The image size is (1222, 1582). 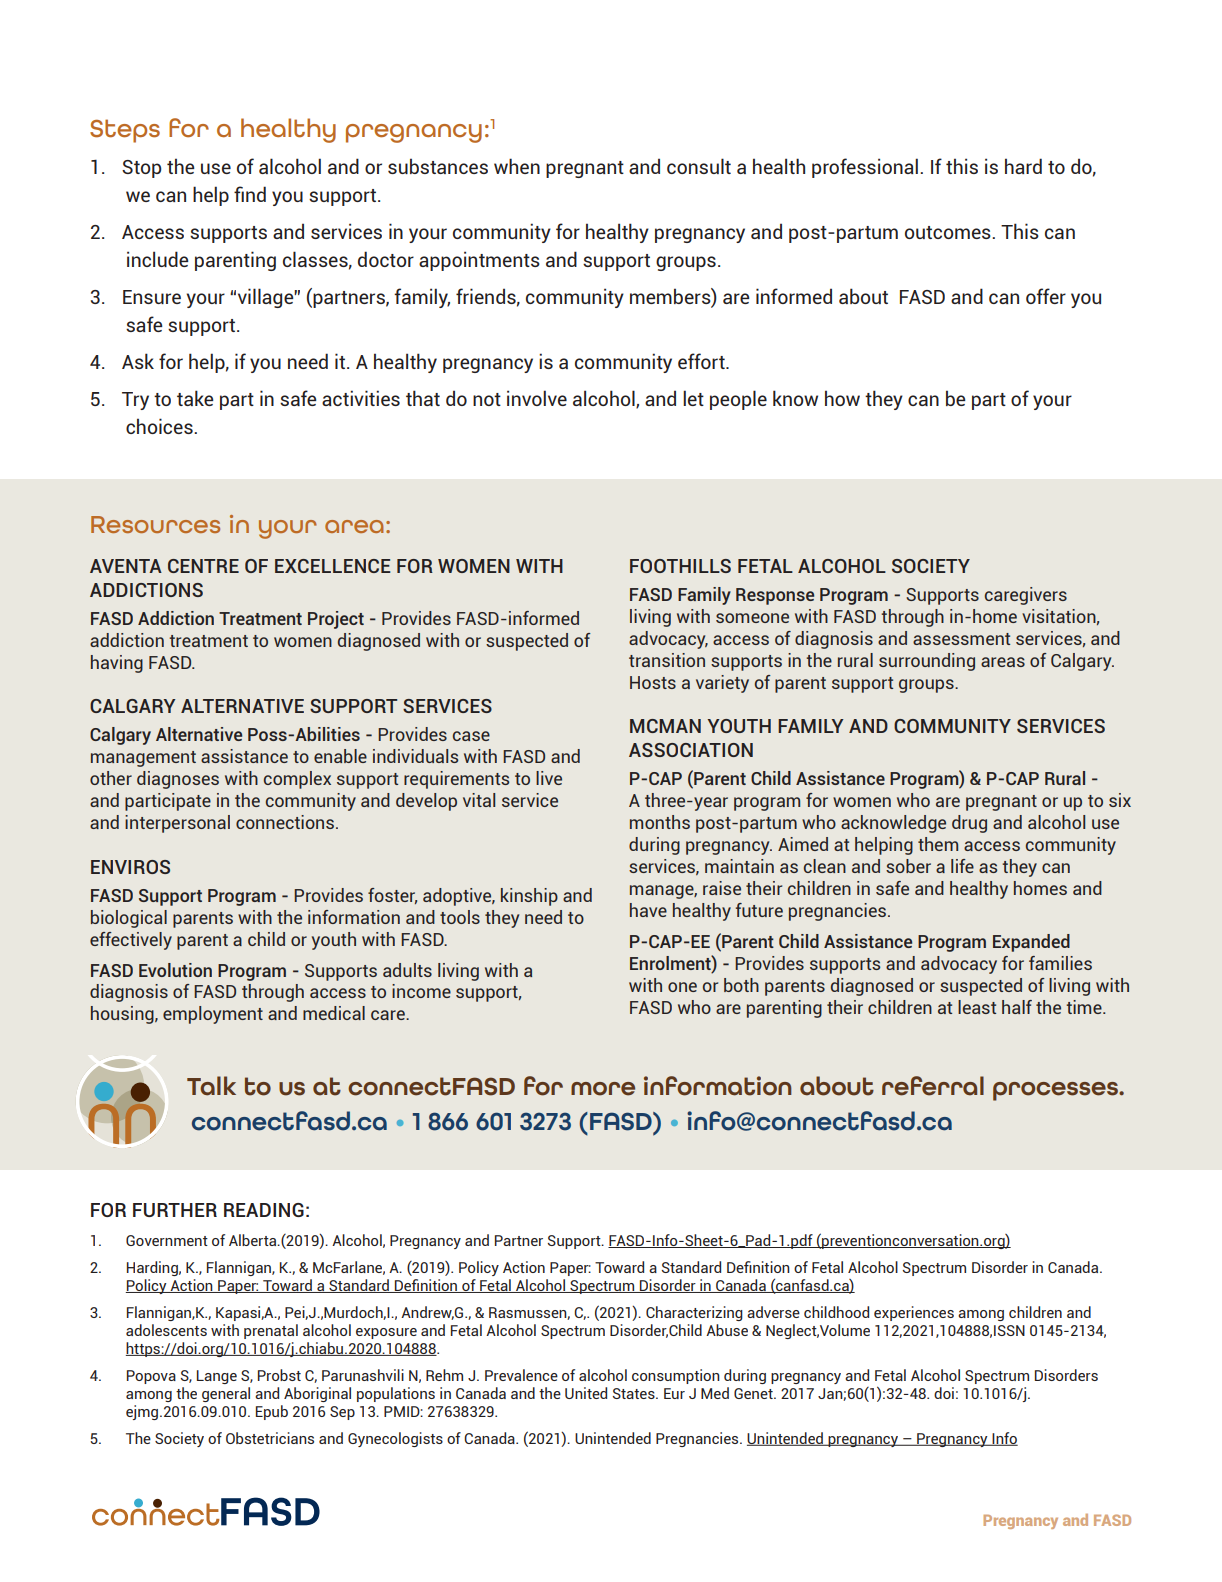 I want to click on outcomes, so click(x=949, y=232).
